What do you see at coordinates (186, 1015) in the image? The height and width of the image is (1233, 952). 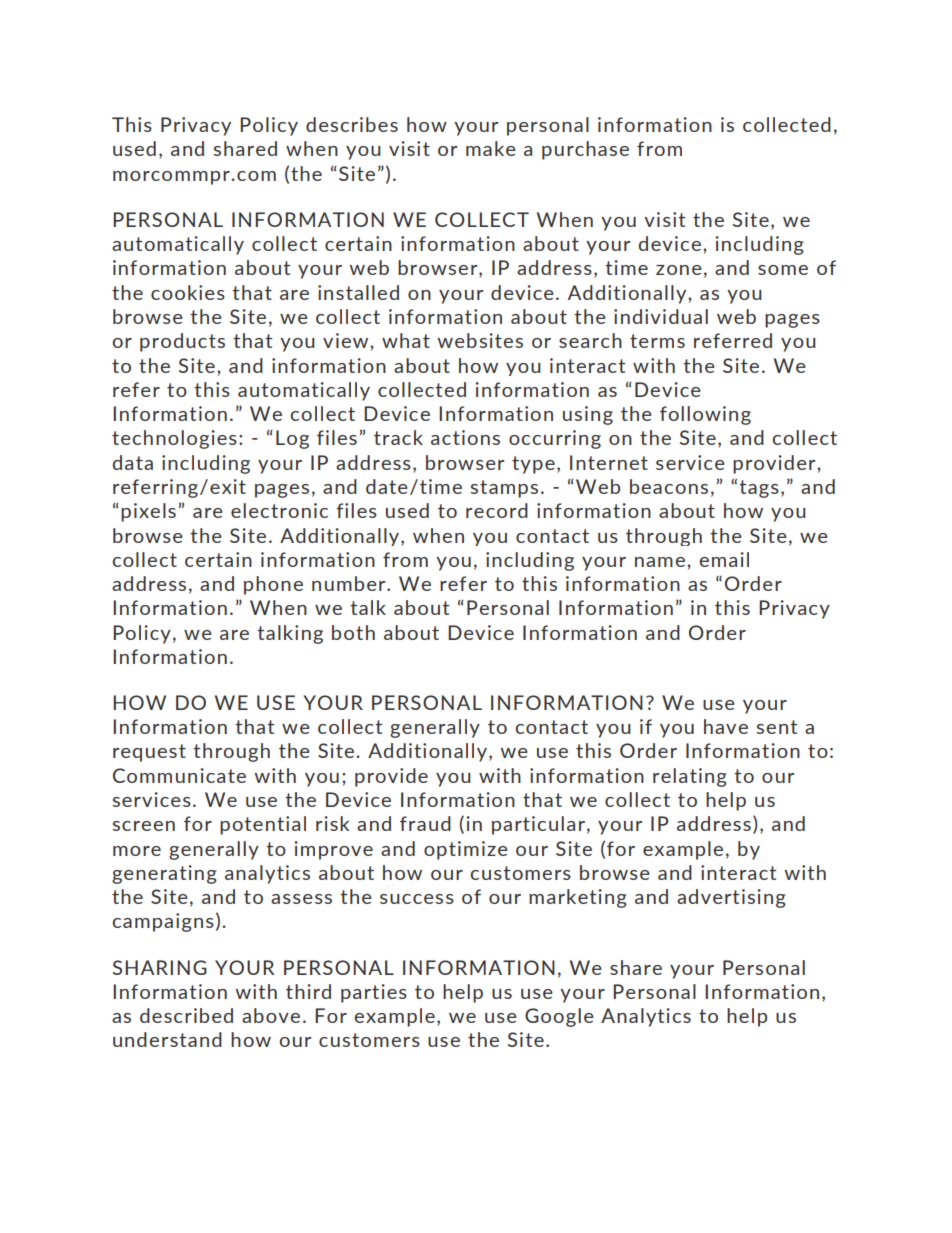 I see `described` at bounding box center [186, 1015].
